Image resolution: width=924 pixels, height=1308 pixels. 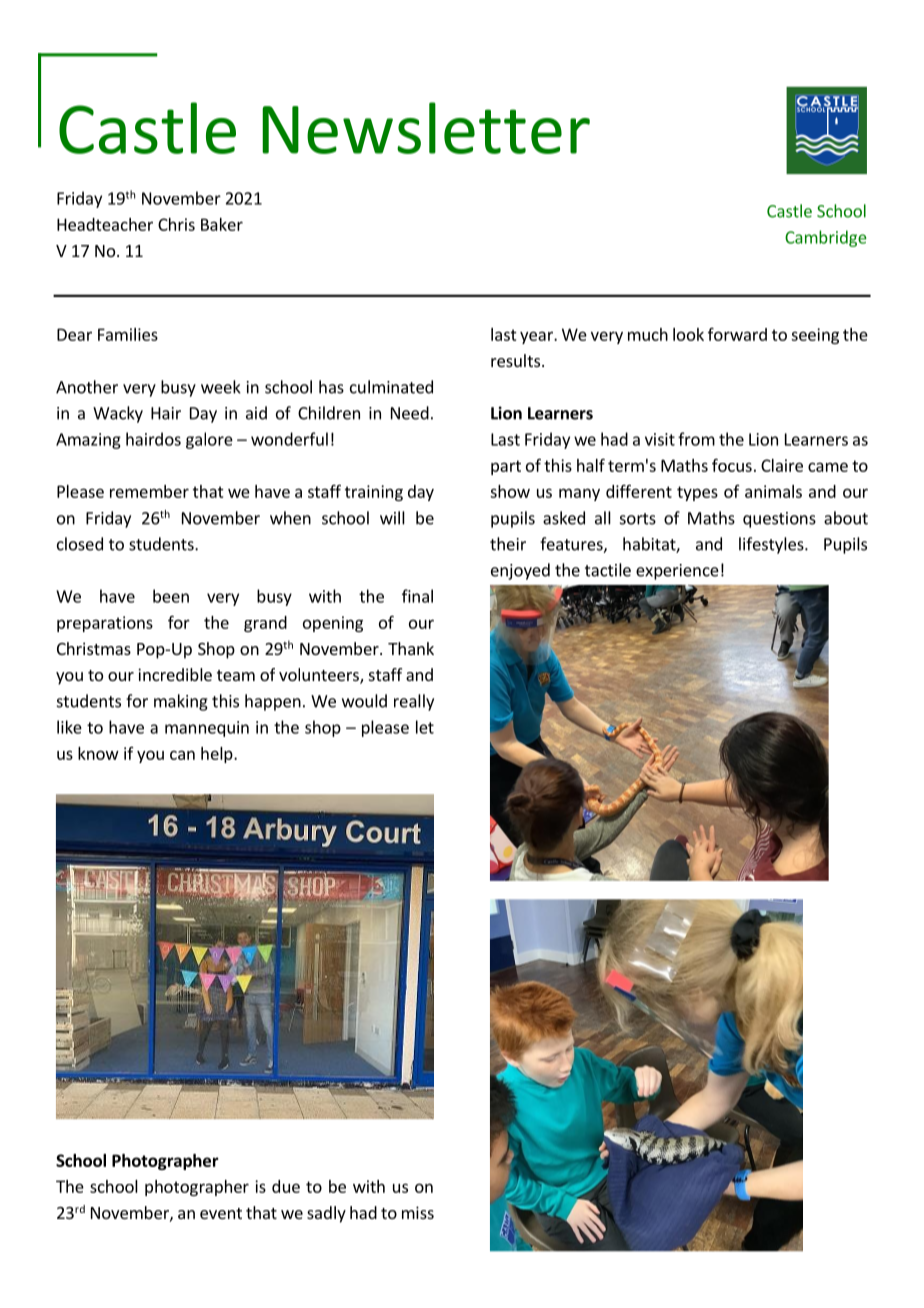 What do you see at coordinates (222, 224) in the page?
I see `Baker` at bounding box center [222, 224].
